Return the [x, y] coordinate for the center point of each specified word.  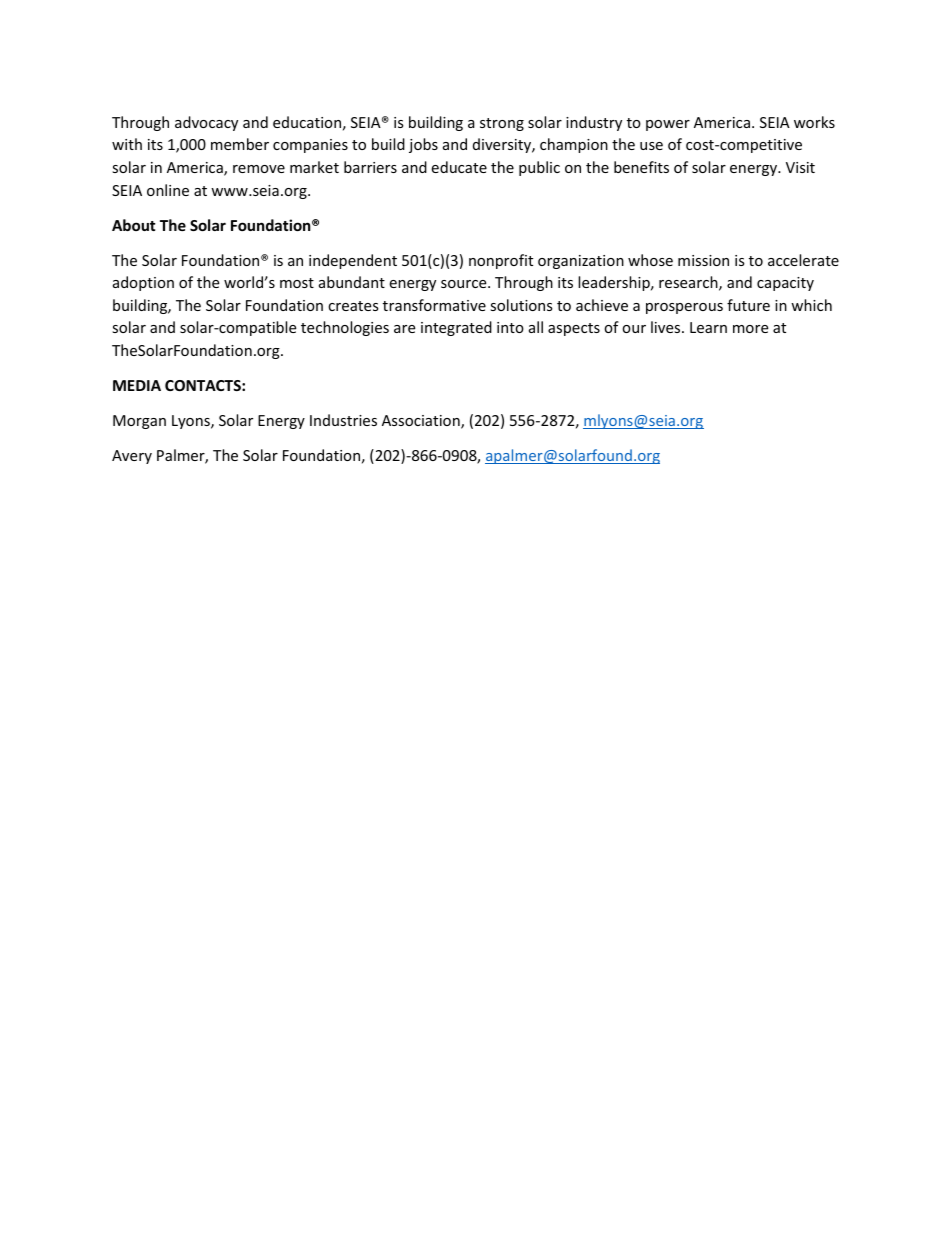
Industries [343, 420]
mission [703, 260]
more [750, 329]
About [134, 225]
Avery [132, 457]
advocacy [206, 123]
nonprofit [501, 261]
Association [422, 422]
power [668, 125]
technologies [345, 328]
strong [502, 124]
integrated [456, 328]
